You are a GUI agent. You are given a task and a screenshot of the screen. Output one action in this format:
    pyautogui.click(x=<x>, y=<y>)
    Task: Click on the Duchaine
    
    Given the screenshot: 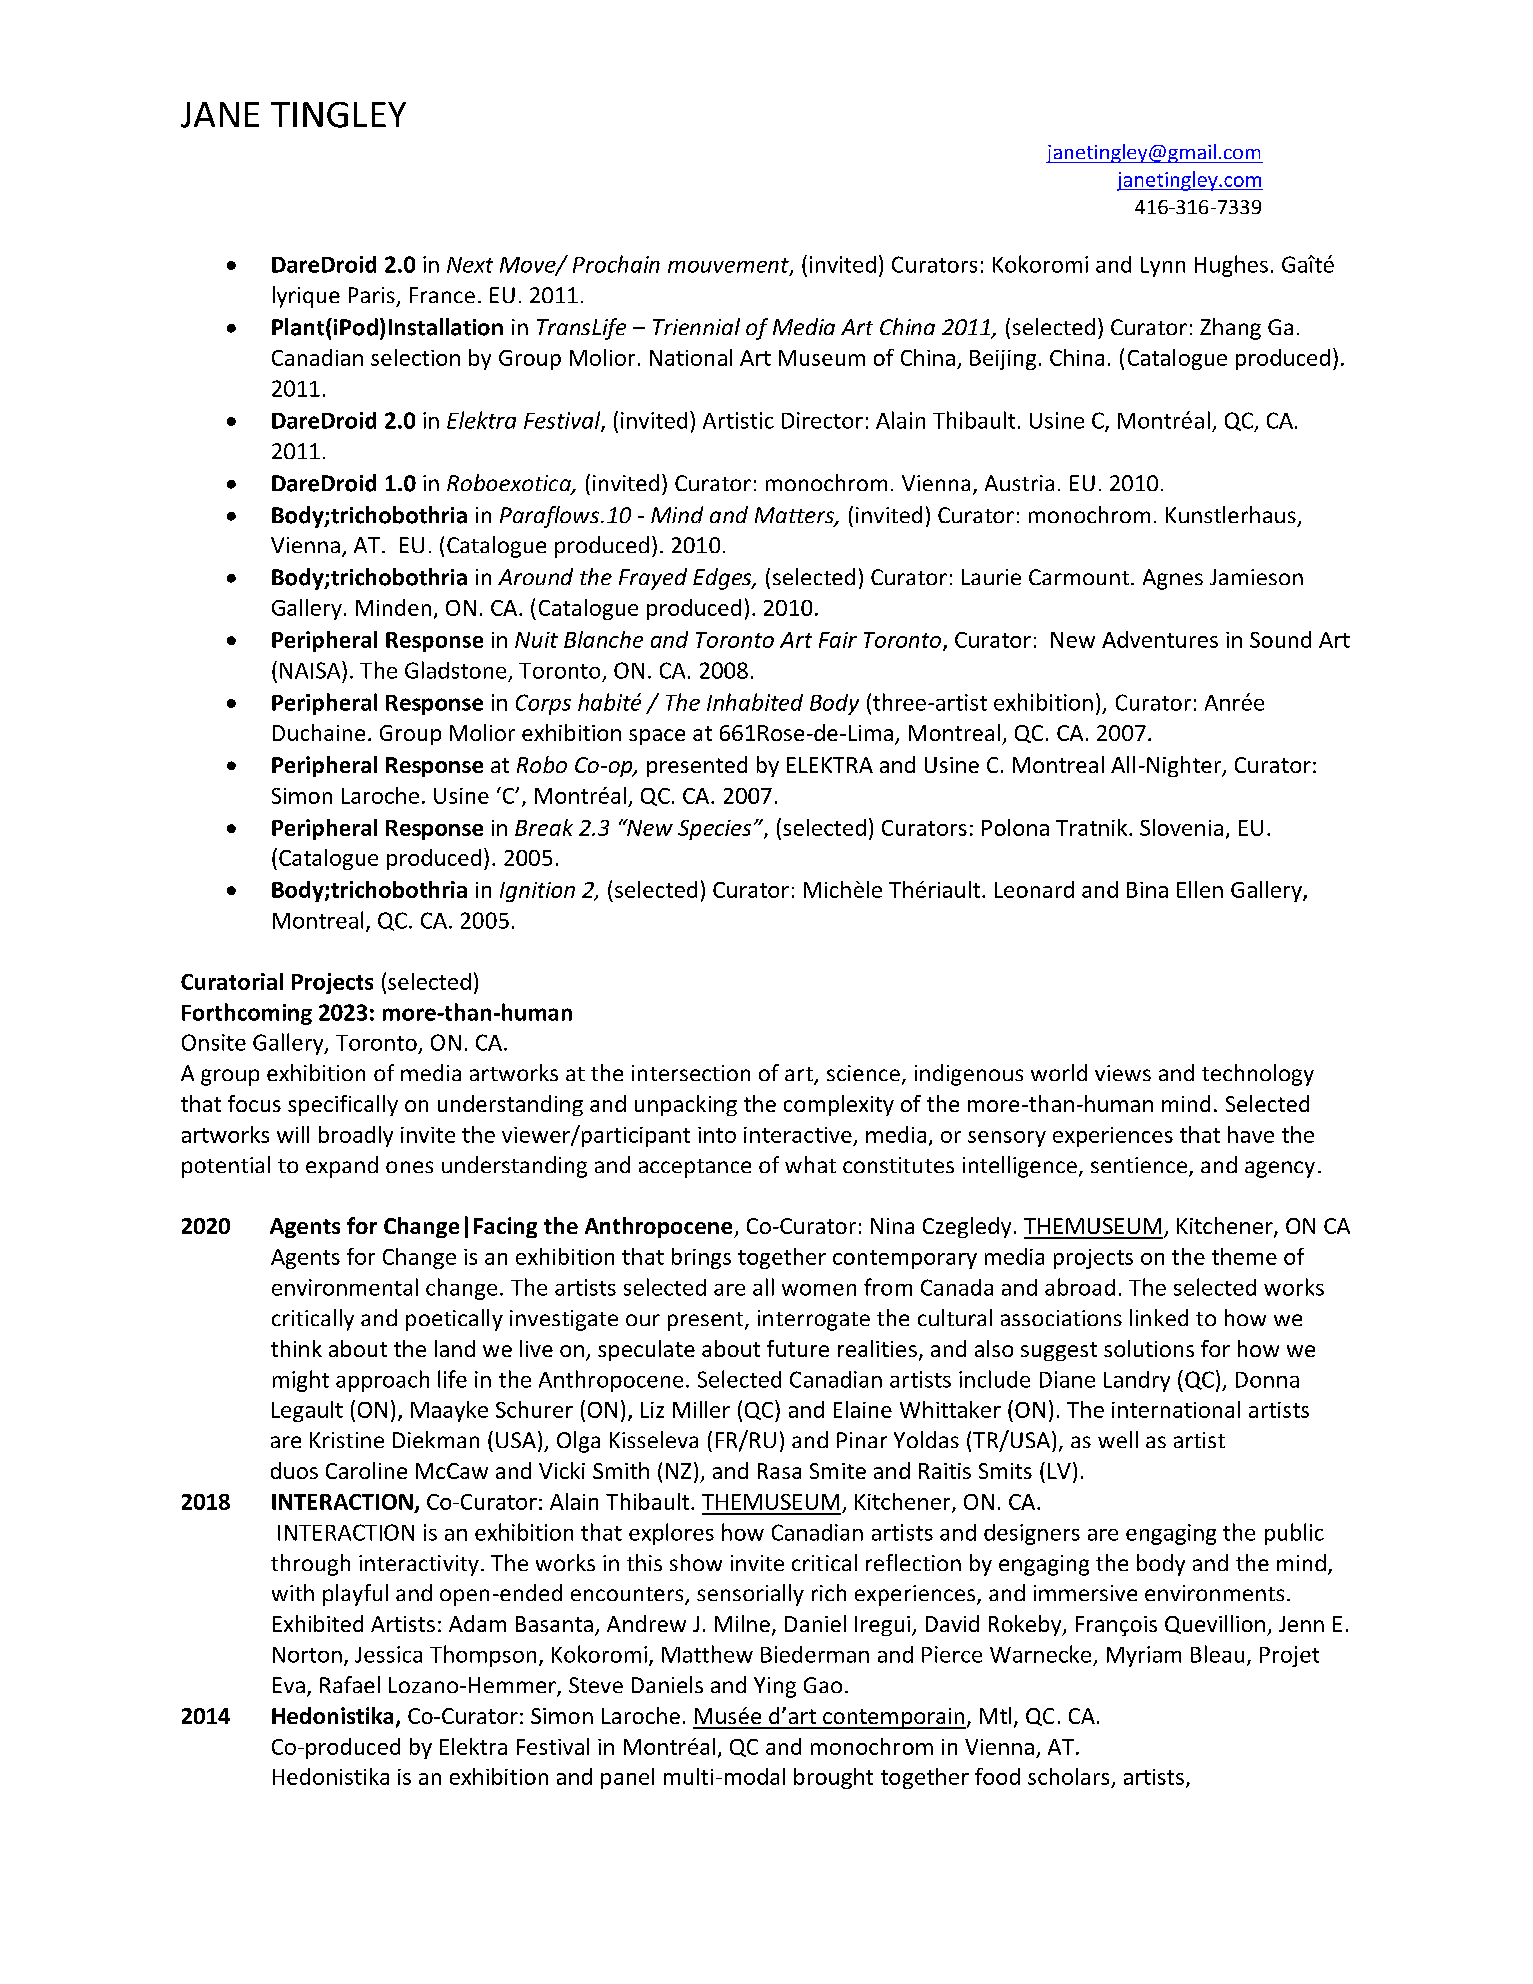 What is the action you would take?
    pyautogui.click(x=319, y=732)
